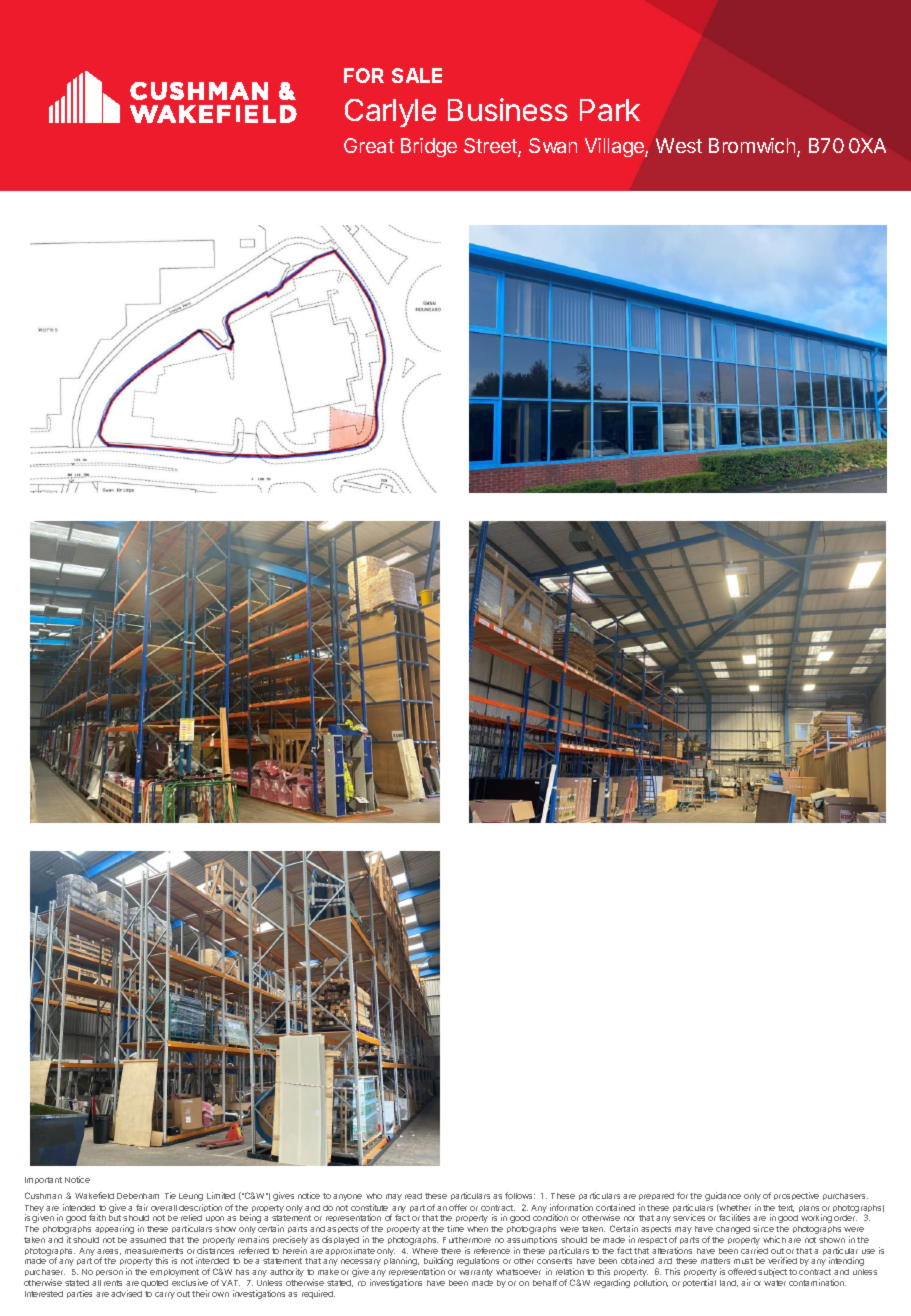  I want to click on Important, so click(43, 1180).
